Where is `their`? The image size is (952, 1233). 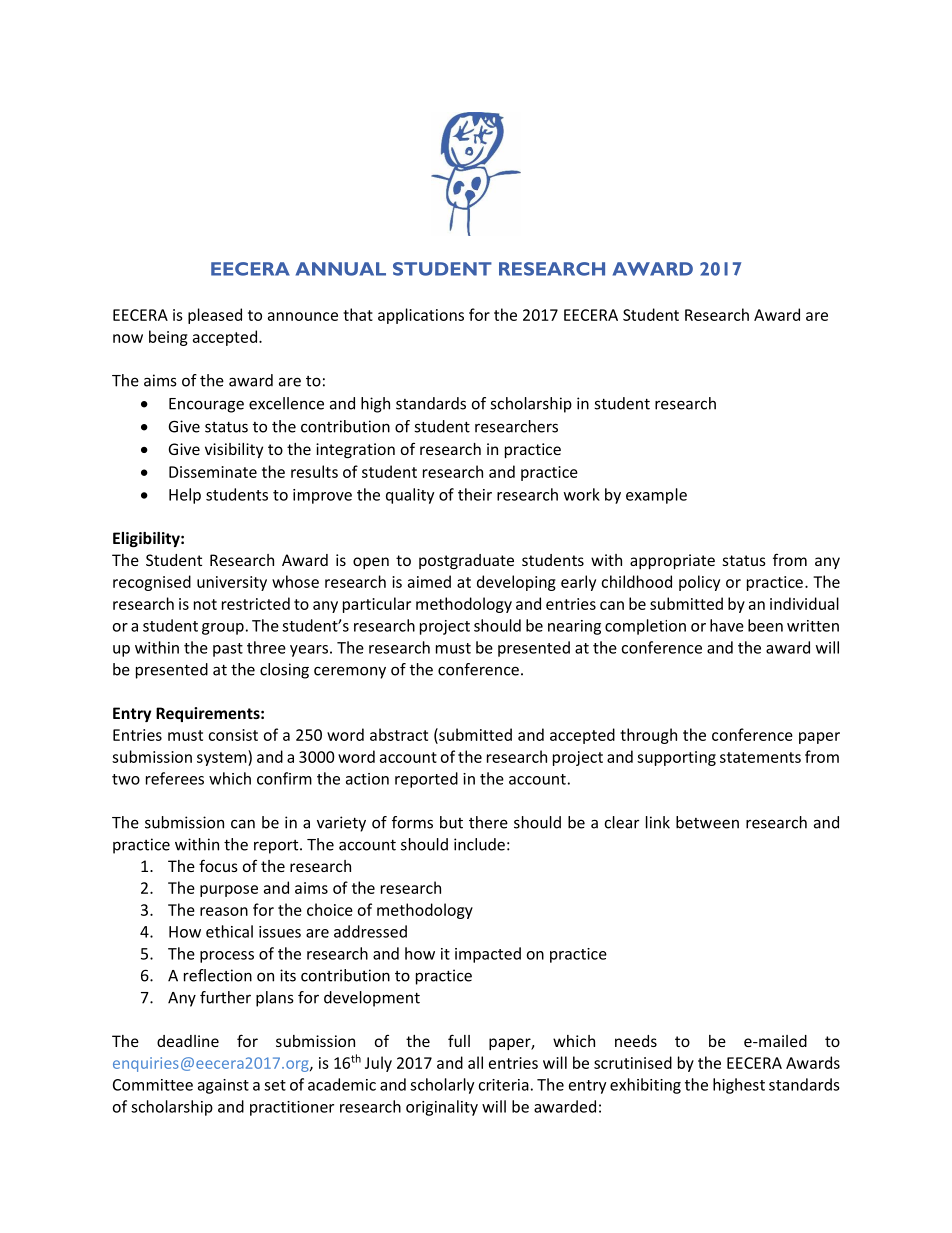 their is located at coordinates (475, 494).
